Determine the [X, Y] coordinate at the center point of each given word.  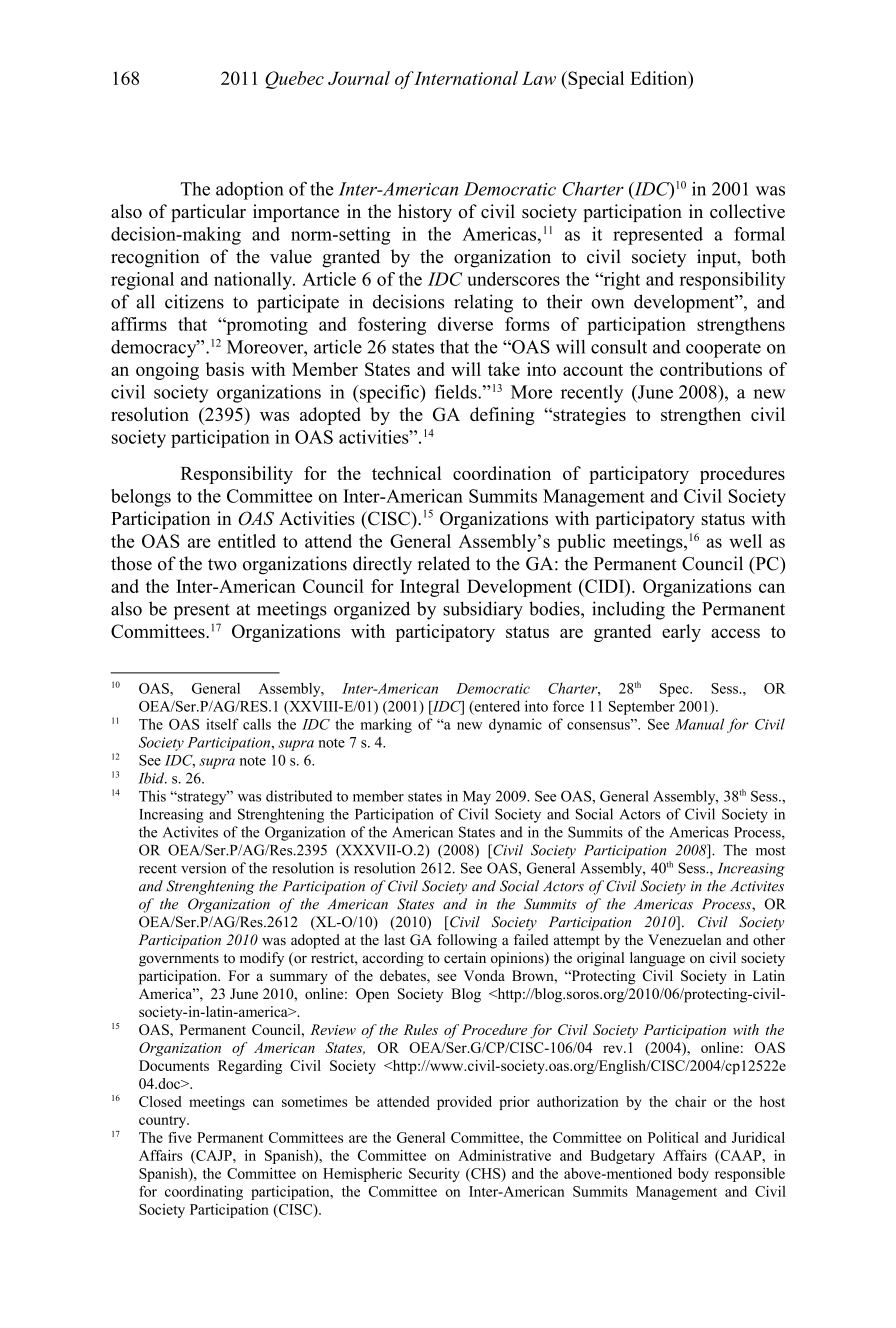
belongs [141, 498]
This [152, 796]
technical [406, 473]
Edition [660, 78]
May [477, 798]
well [745, 541]
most [771, 851]
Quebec [294, 80]
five [180, 1137]
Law [539, 78]
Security [434, 1175]
